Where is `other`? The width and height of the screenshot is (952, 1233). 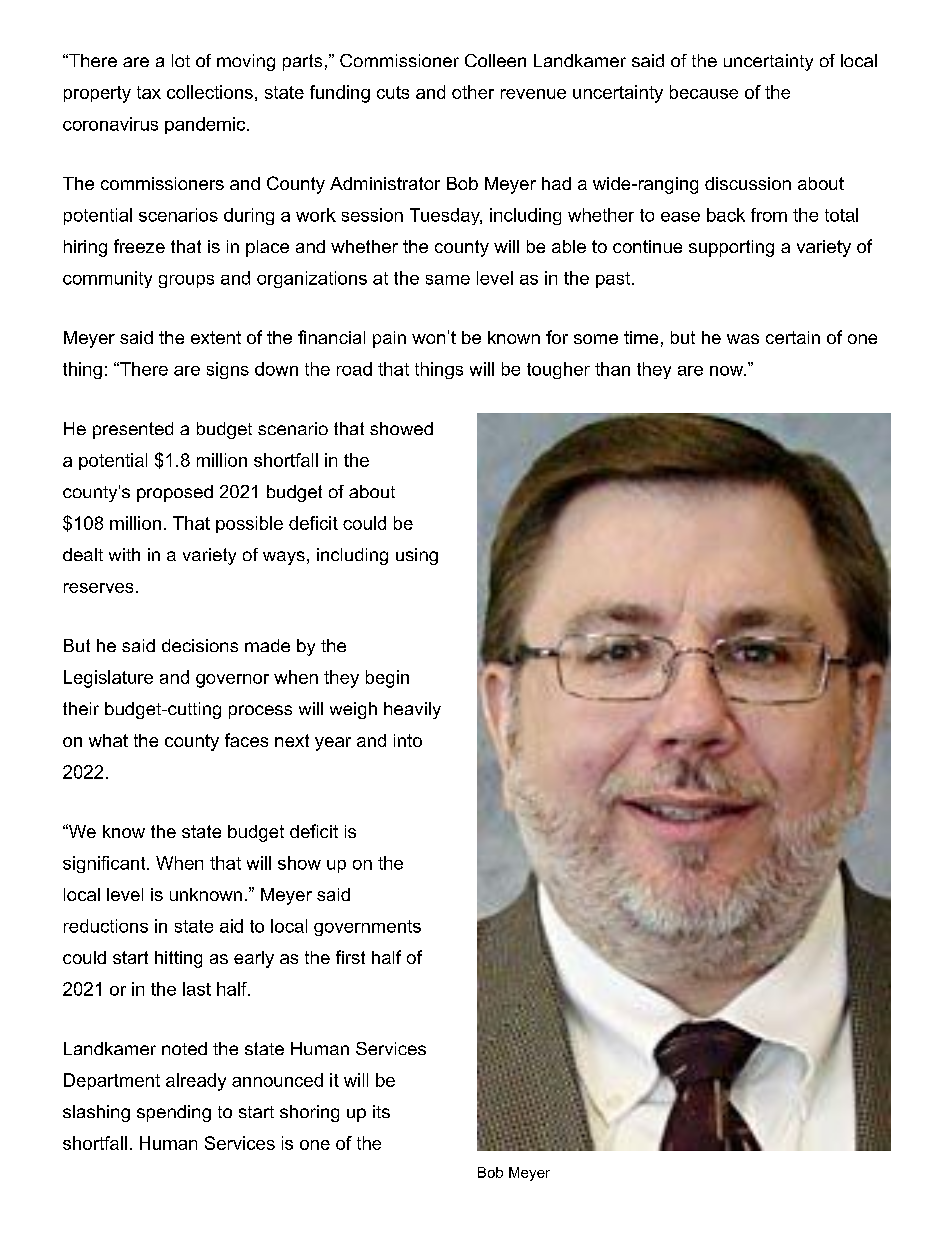 other is located at coordinates (473, 92).
